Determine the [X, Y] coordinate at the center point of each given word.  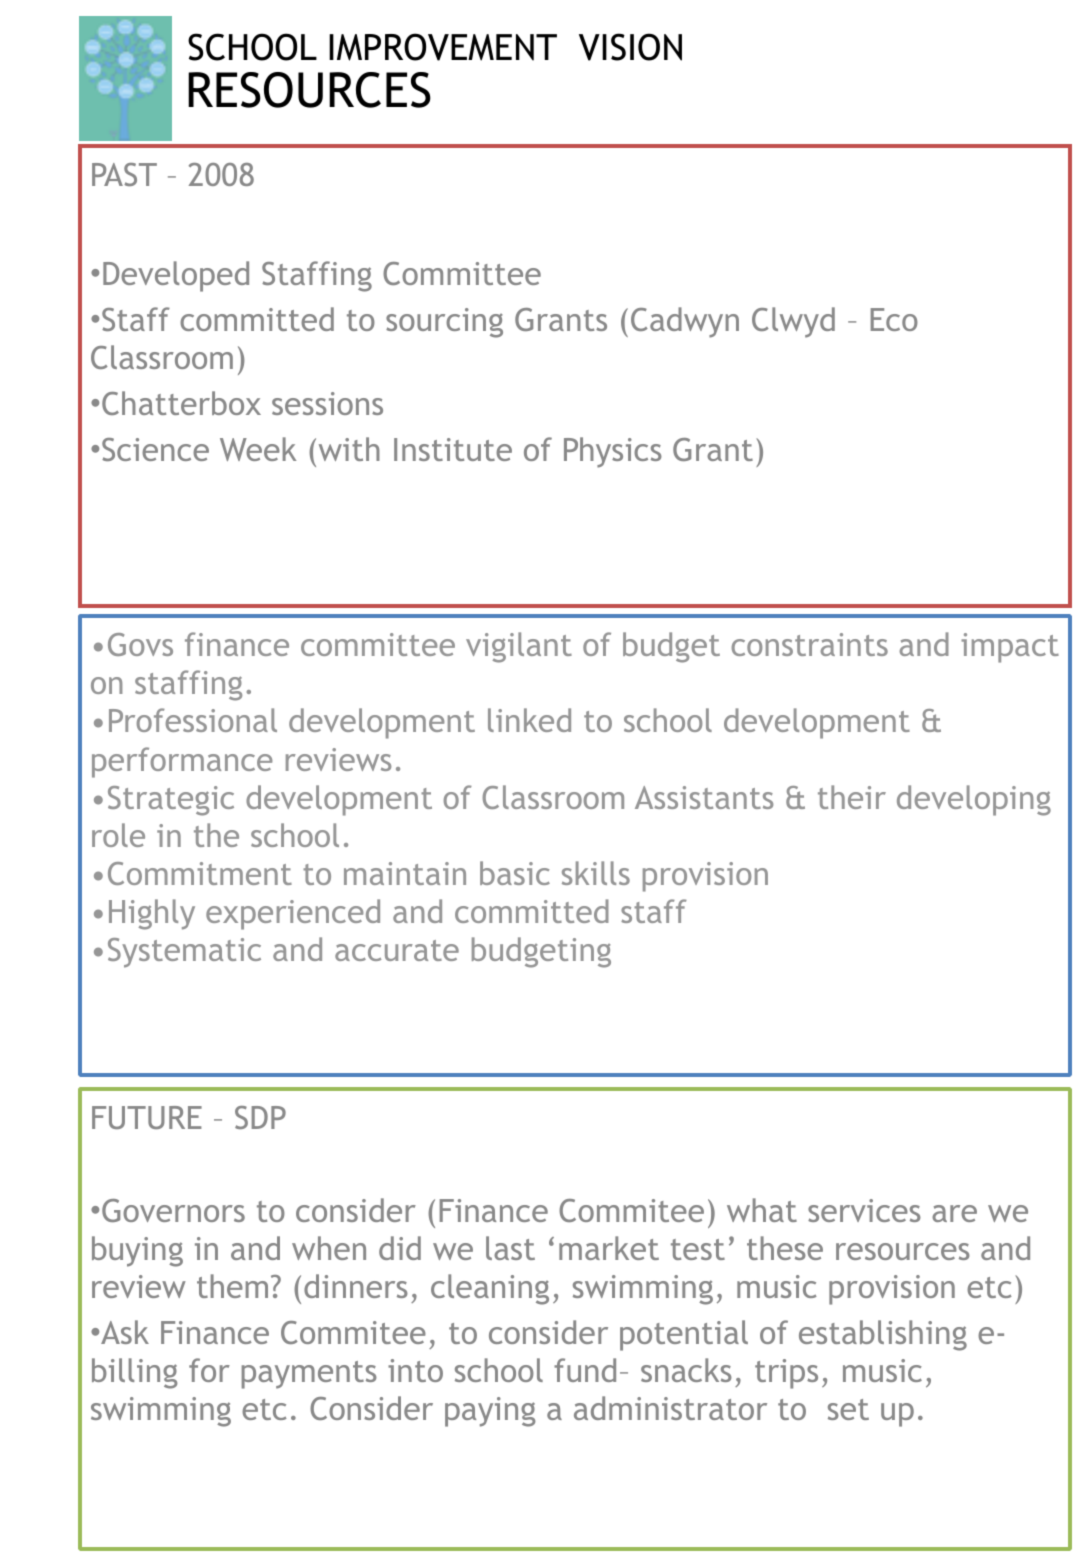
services [864, 1210]
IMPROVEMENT [443, 47]
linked [529, 720]
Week [258, 449]
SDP [260, 1117]
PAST [124, 174]
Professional [193, 720]
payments [309, 1375]
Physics [613, 452]
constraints [809, 644]
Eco [894, 319]
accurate [397, 950]
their [852, 797]
